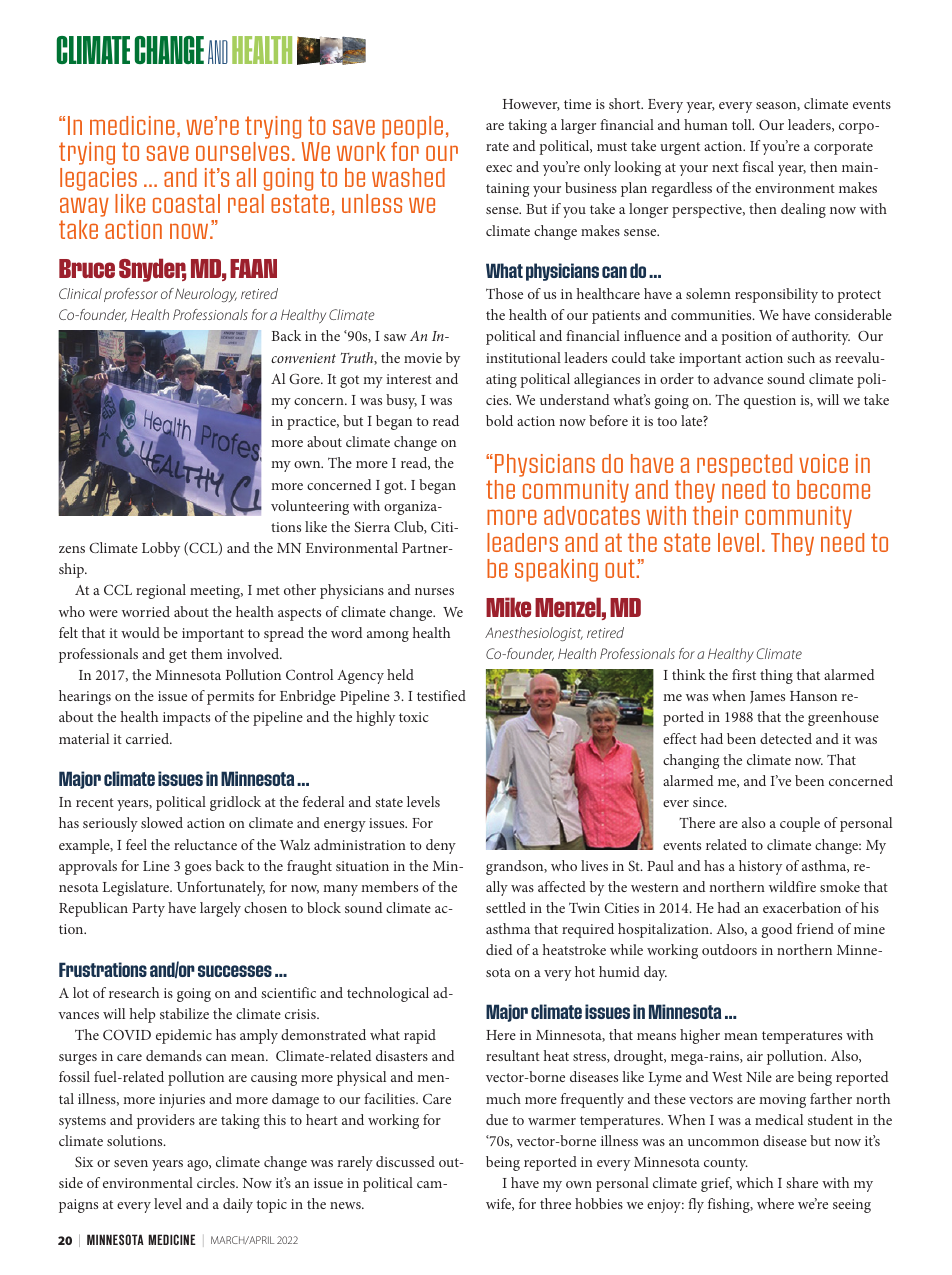  I want to click on toll, so click(743, 124).
